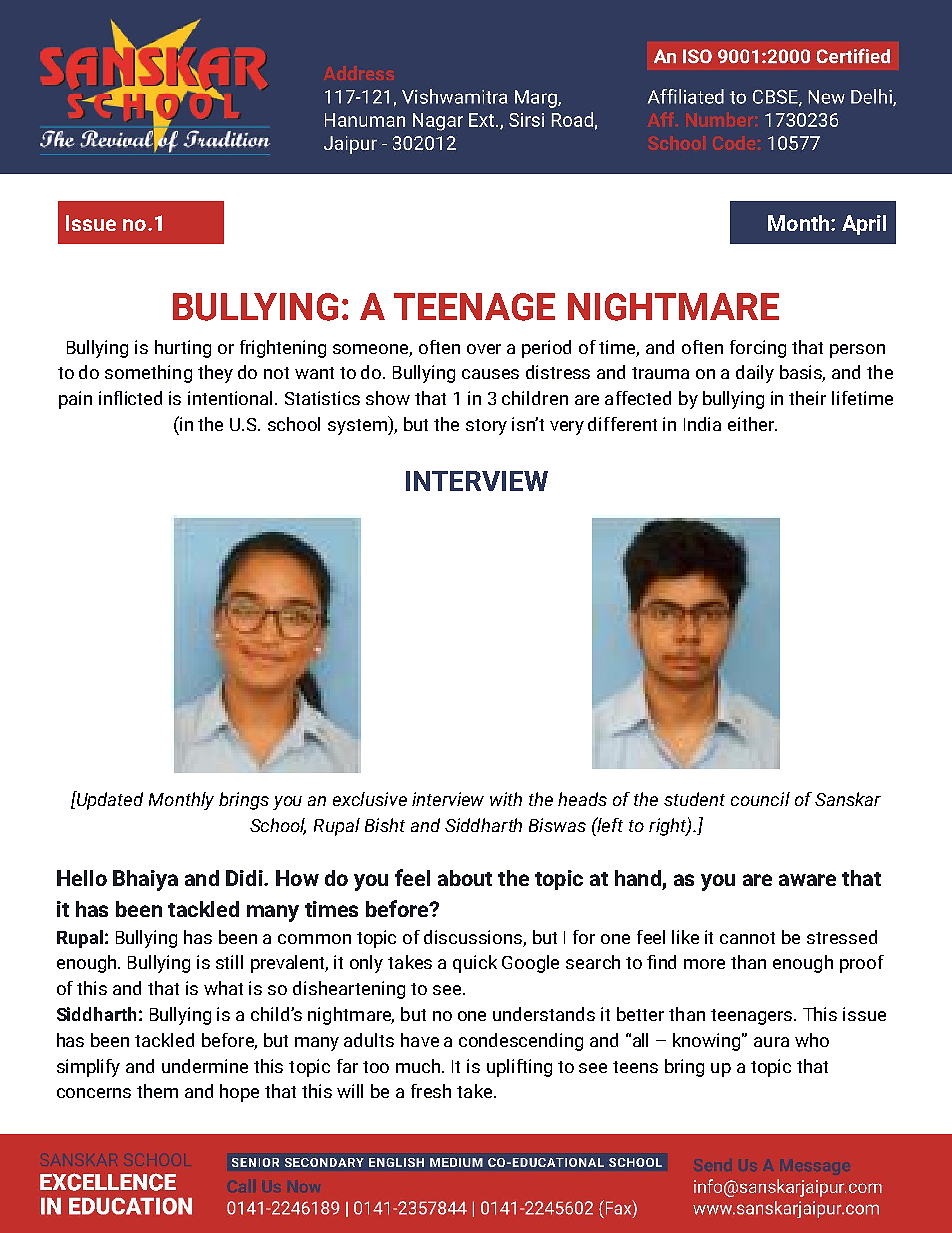 The width and height of the screenshot is (952, 1233). Describe the element at coordinates (465, 878) in the screenshot. I see `about` at that location.
